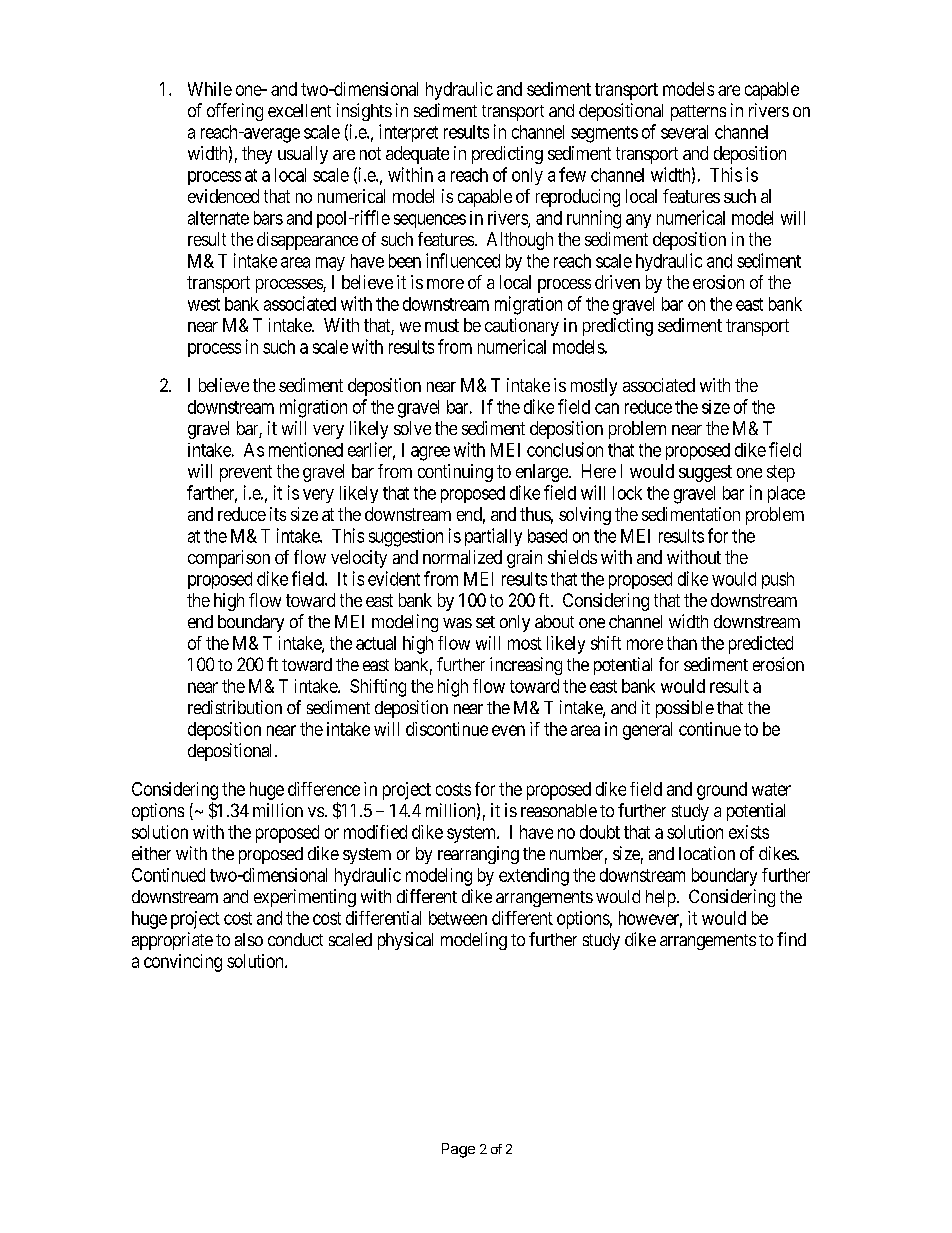 This page has height=1233, width=952. I want to click on Page, so click(458, 1150).
